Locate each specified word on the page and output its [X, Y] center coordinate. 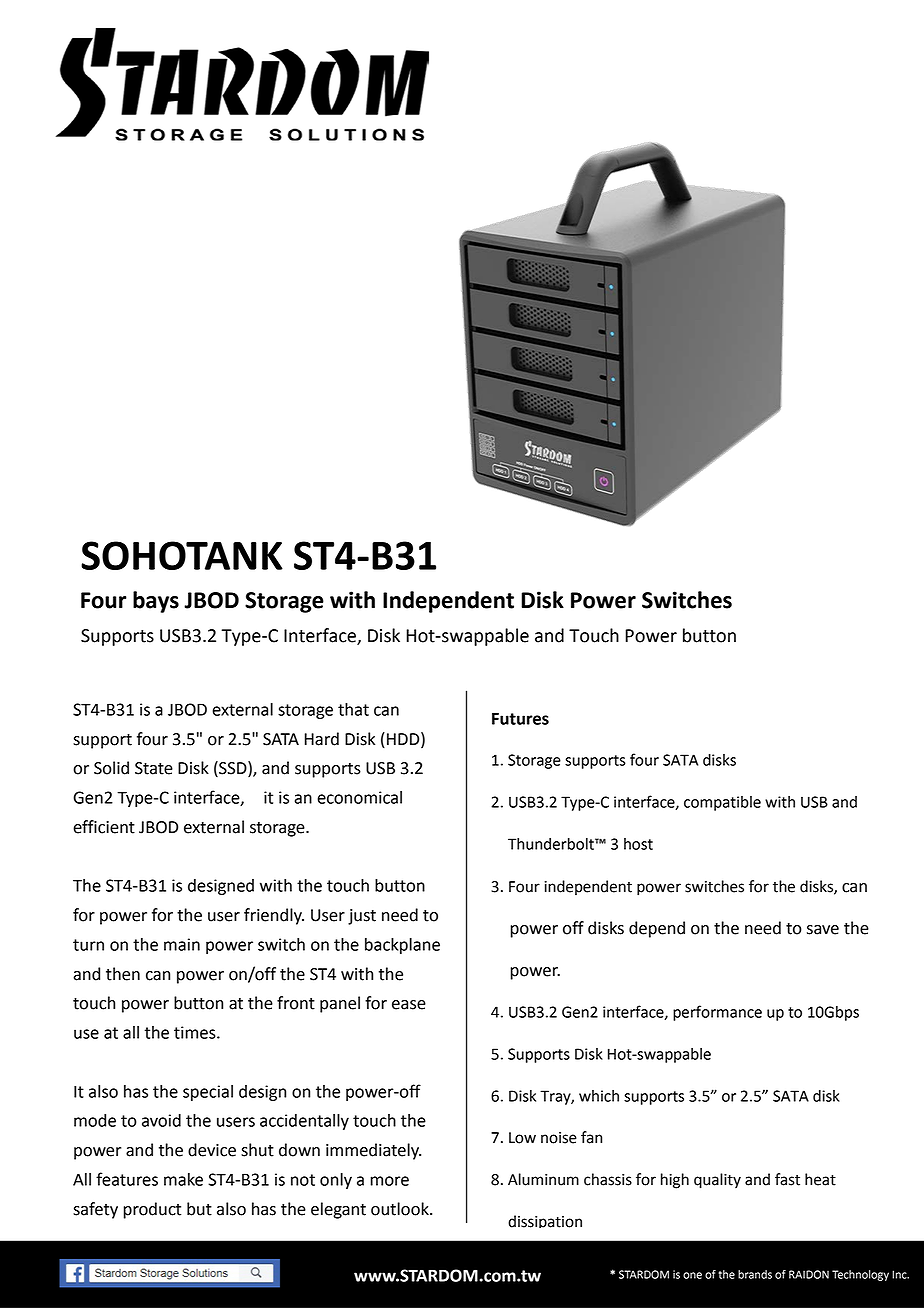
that [353, 709]
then [123, 974]
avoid [161, 1120]
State [154, 768]
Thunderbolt [552, 844]
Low [522, 1138]
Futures [520, 718]
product [152, 1210]
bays [156, 602]
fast [787, 1179]
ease [409, 1005]
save [823, 930]
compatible [722, 803]
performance [717, 1013]
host [638, 844]
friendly [274, 916]
